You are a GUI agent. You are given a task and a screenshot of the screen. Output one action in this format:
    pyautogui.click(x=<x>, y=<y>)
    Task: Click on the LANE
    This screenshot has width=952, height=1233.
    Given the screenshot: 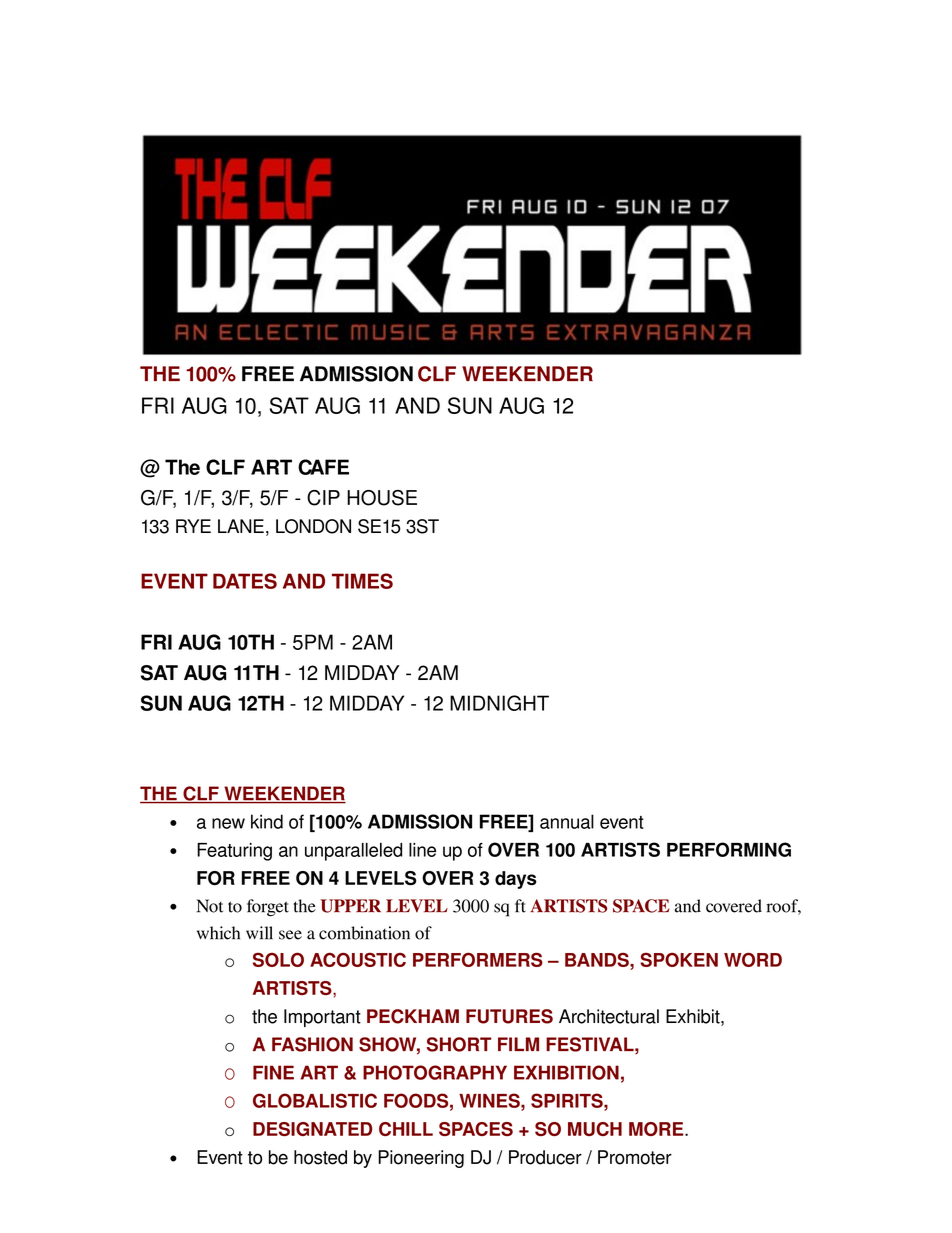 What is the action you would take?
    pyautogui.click(x=241, y=526)
